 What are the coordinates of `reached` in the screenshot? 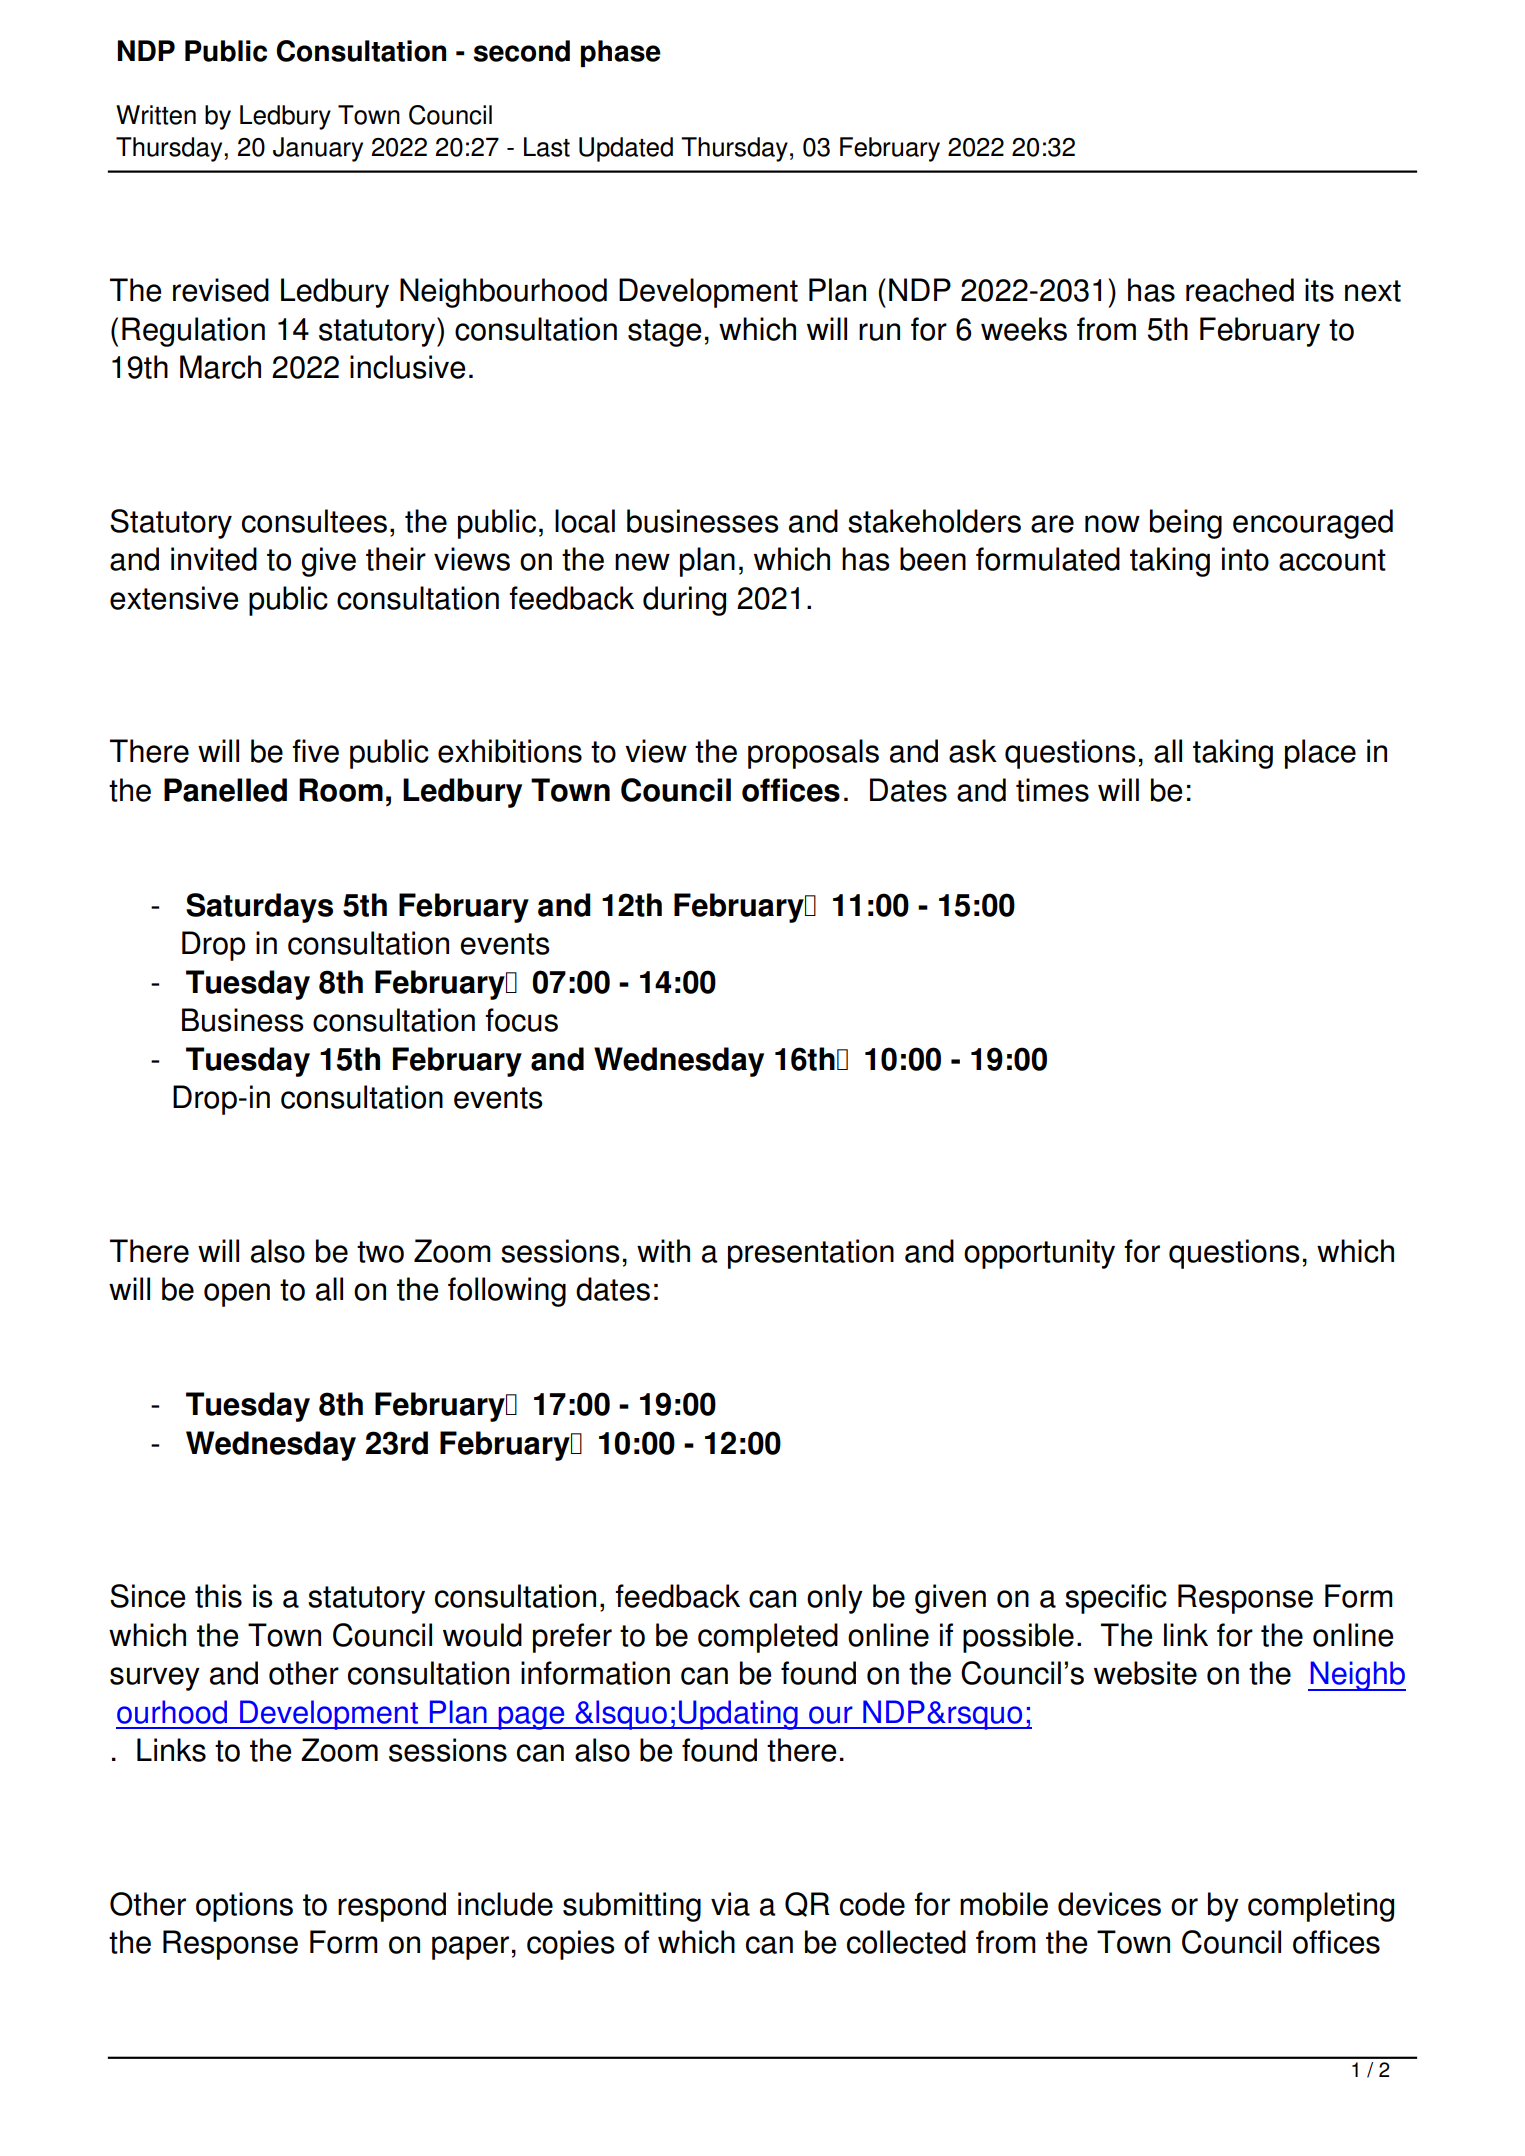 It's located at (1240, 290).
